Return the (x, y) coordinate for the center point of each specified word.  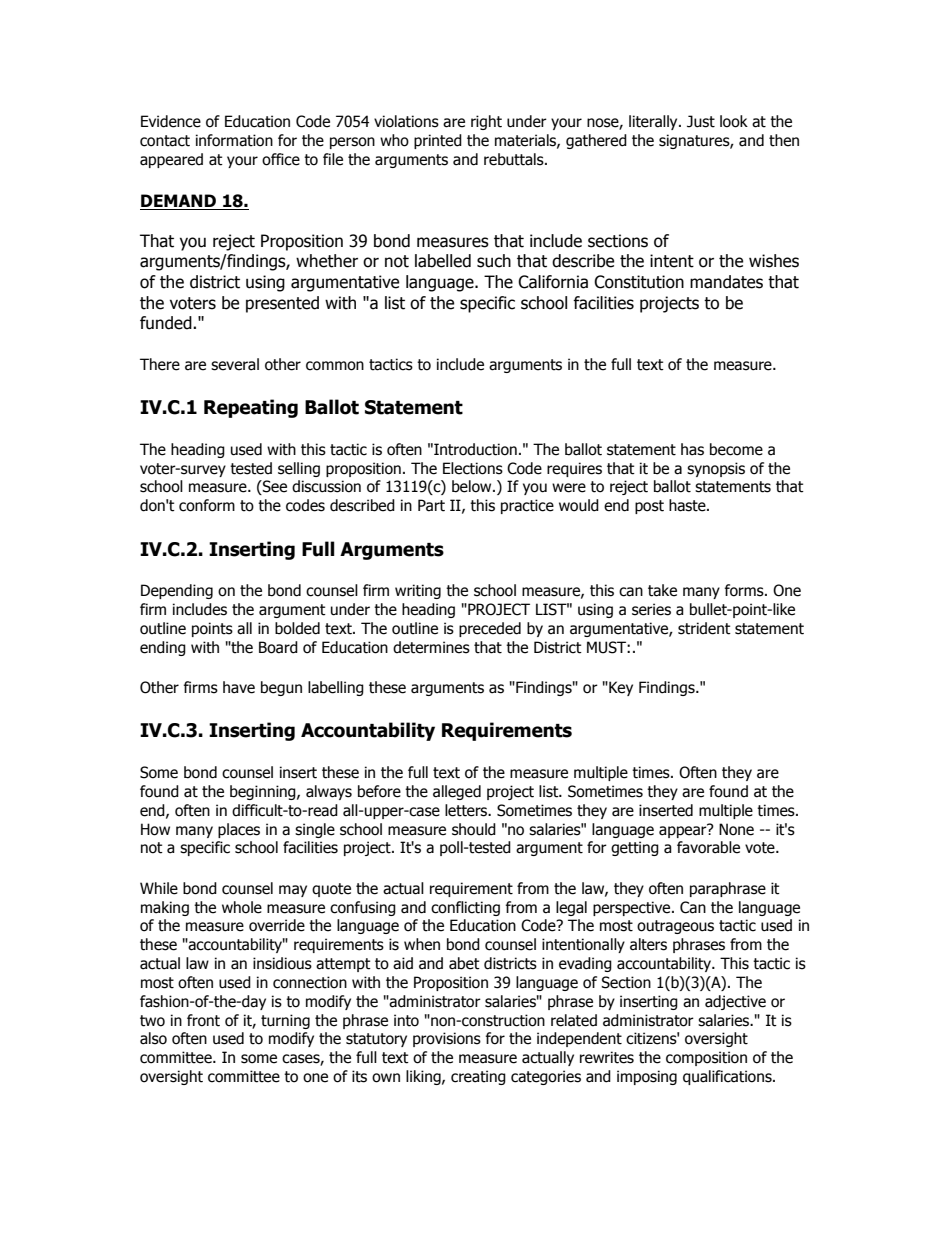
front (203, 1020)
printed (438, 141)
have (239, 687)
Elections (473, 468)
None (736, 829)
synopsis (716, 469)
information (234, 140)
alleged (457, 792)
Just (701, 121)
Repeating (251, 408)
